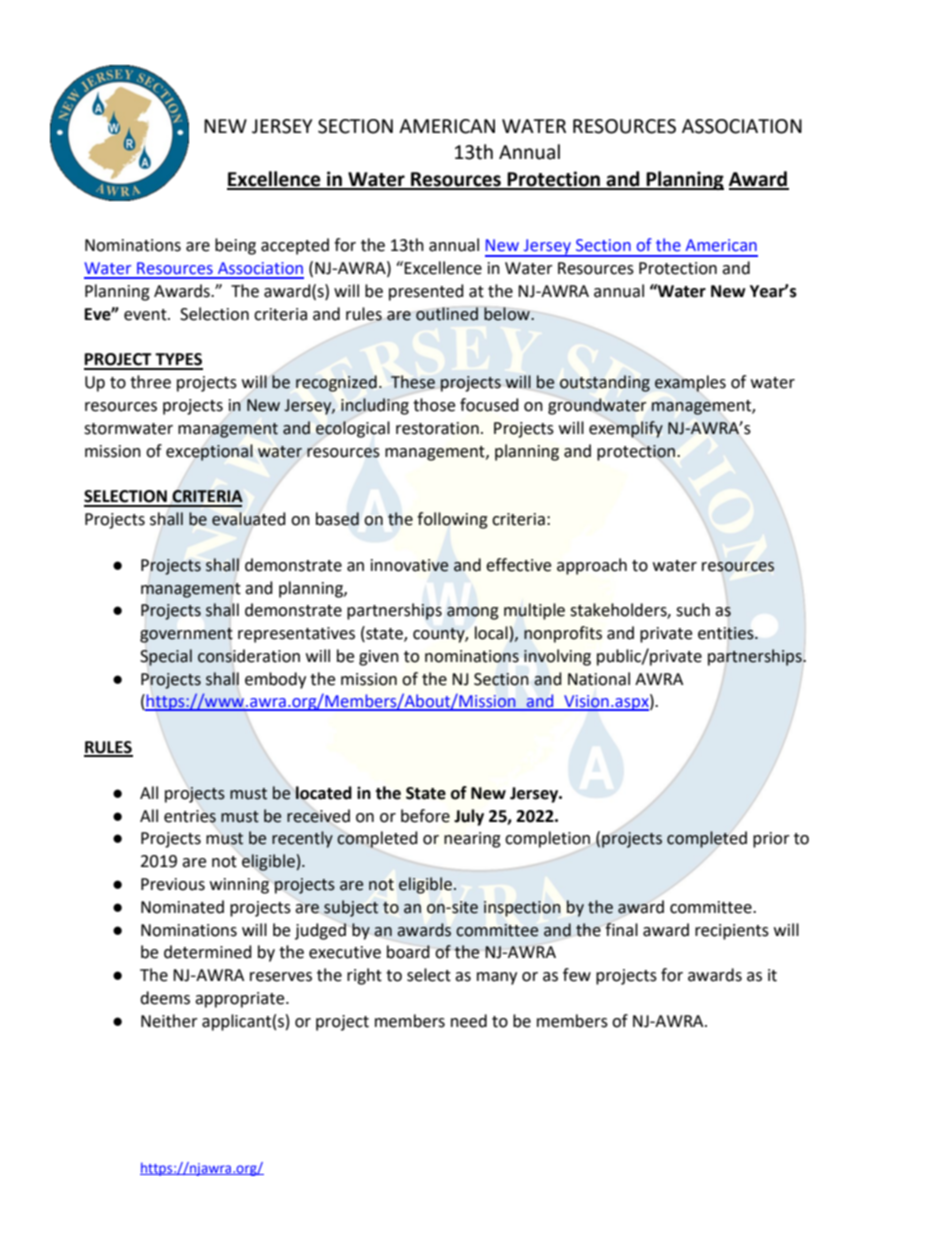  I want to click on local, so click(492, 634).
